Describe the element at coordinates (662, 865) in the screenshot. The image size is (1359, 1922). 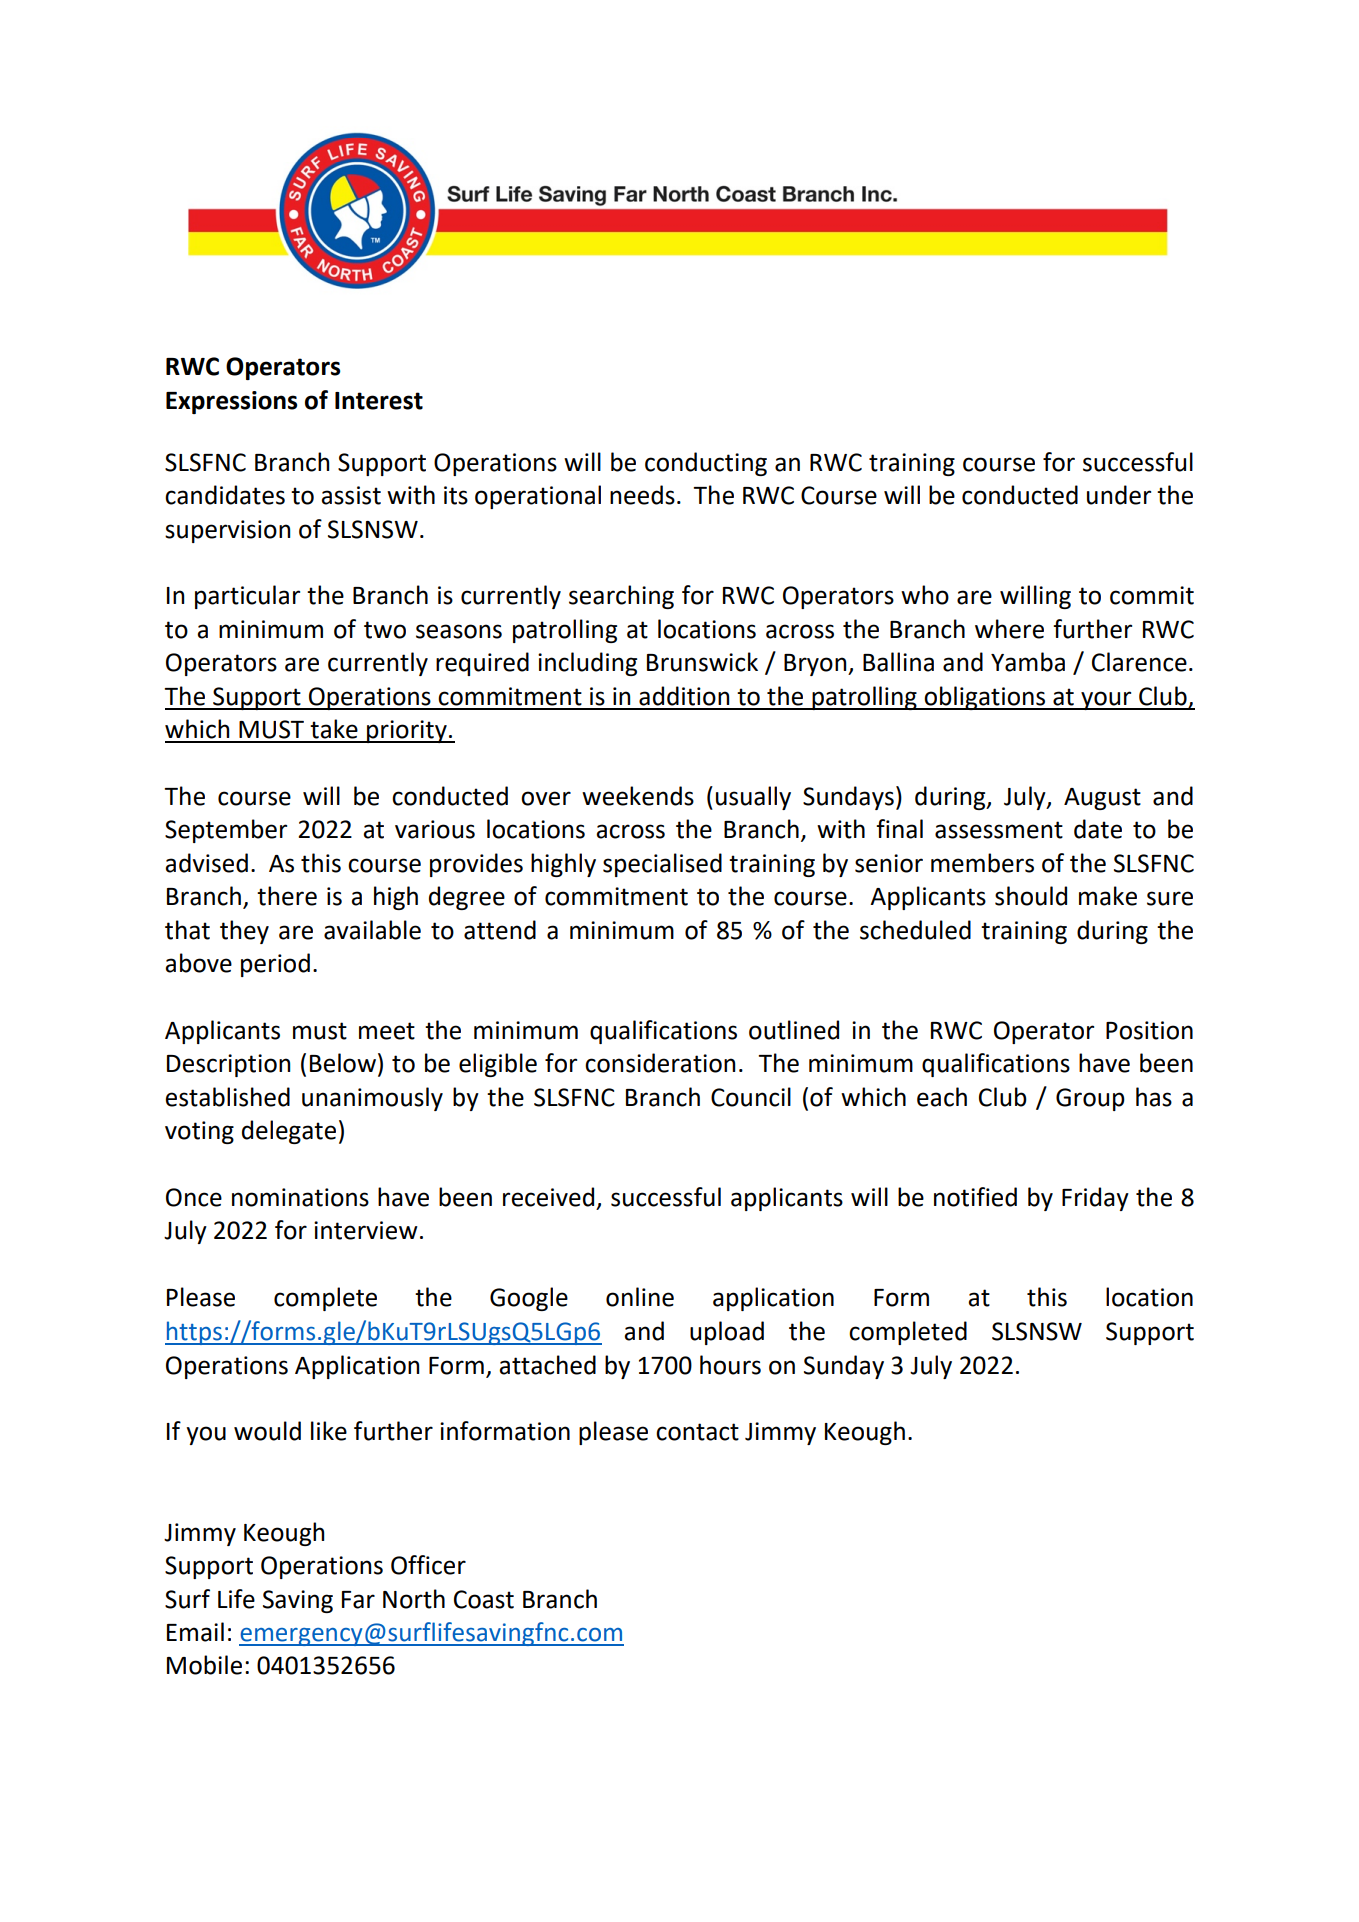
I see `specialised` at that location.
